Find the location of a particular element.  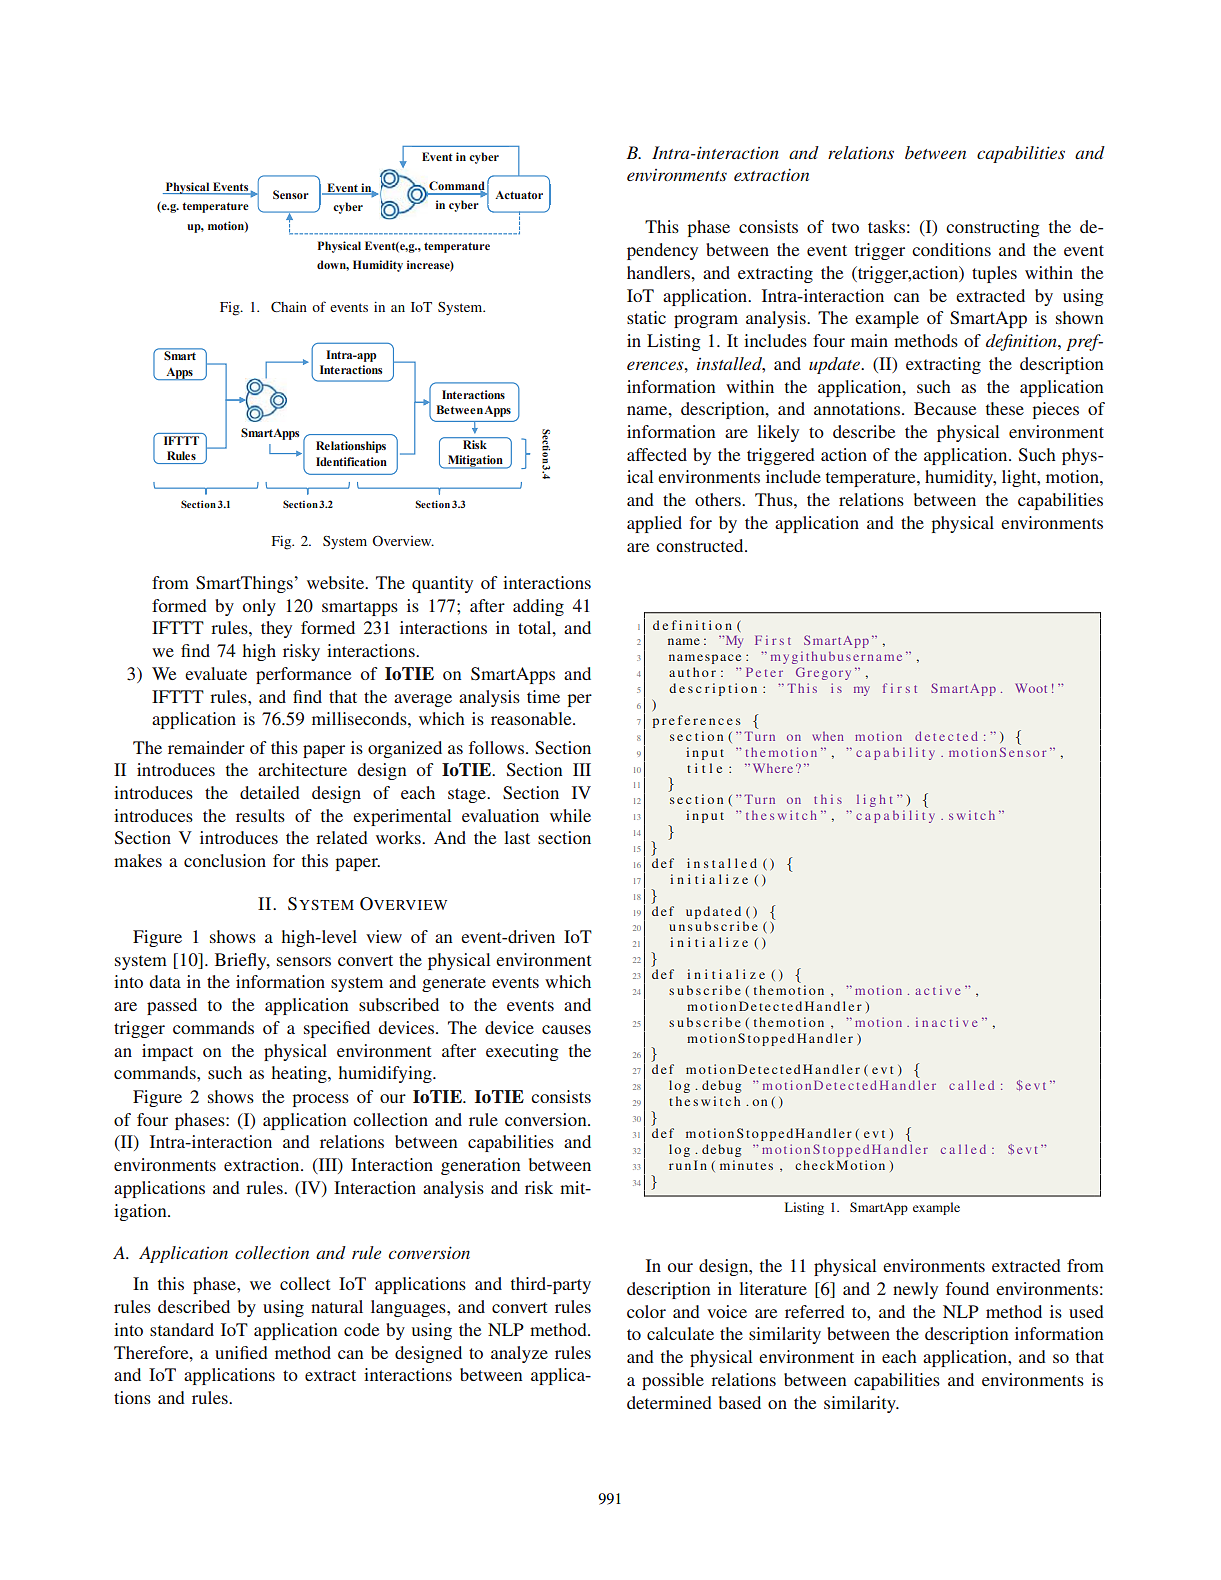

minutes is located at coordinates (746, 1165).
